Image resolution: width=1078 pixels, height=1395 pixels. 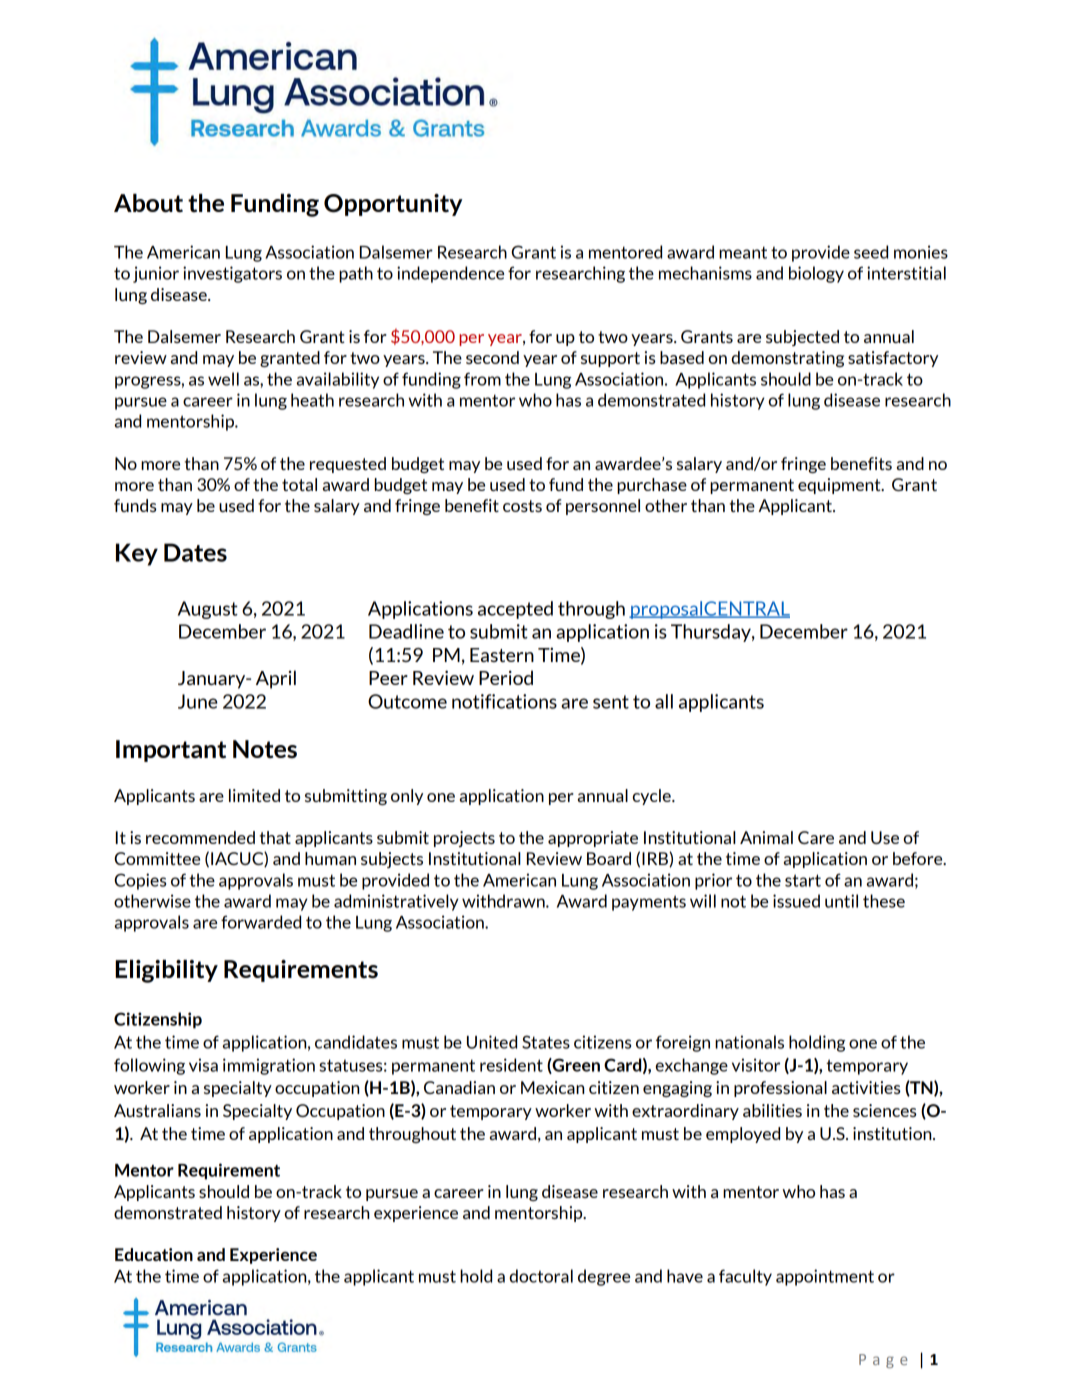 What do you see at coordinates (504, 701) in the document?
I see `notifications` at bounding box center [504, 701].
